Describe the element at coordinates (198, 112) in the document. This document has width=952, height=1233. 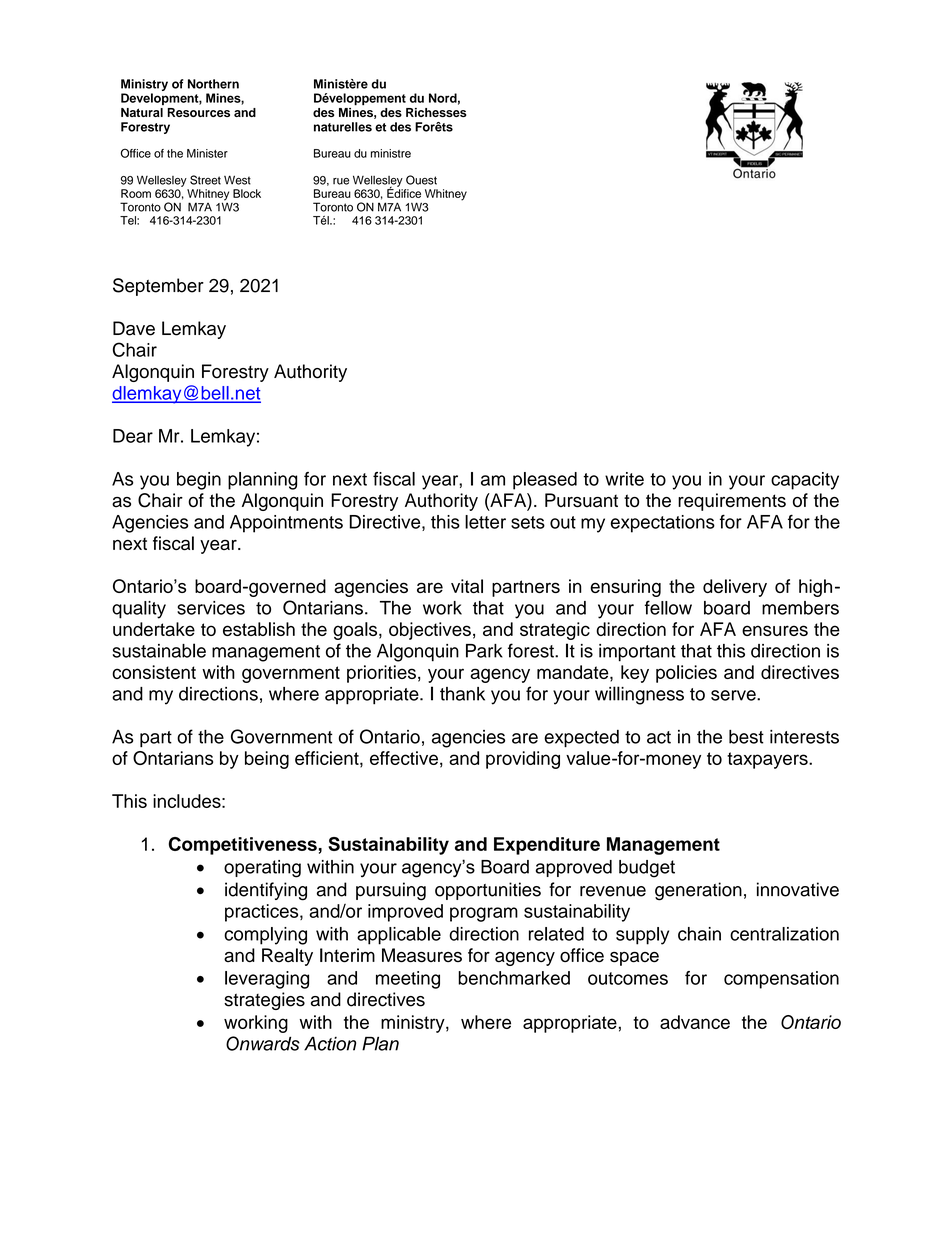
I see `Resources` at that location.
